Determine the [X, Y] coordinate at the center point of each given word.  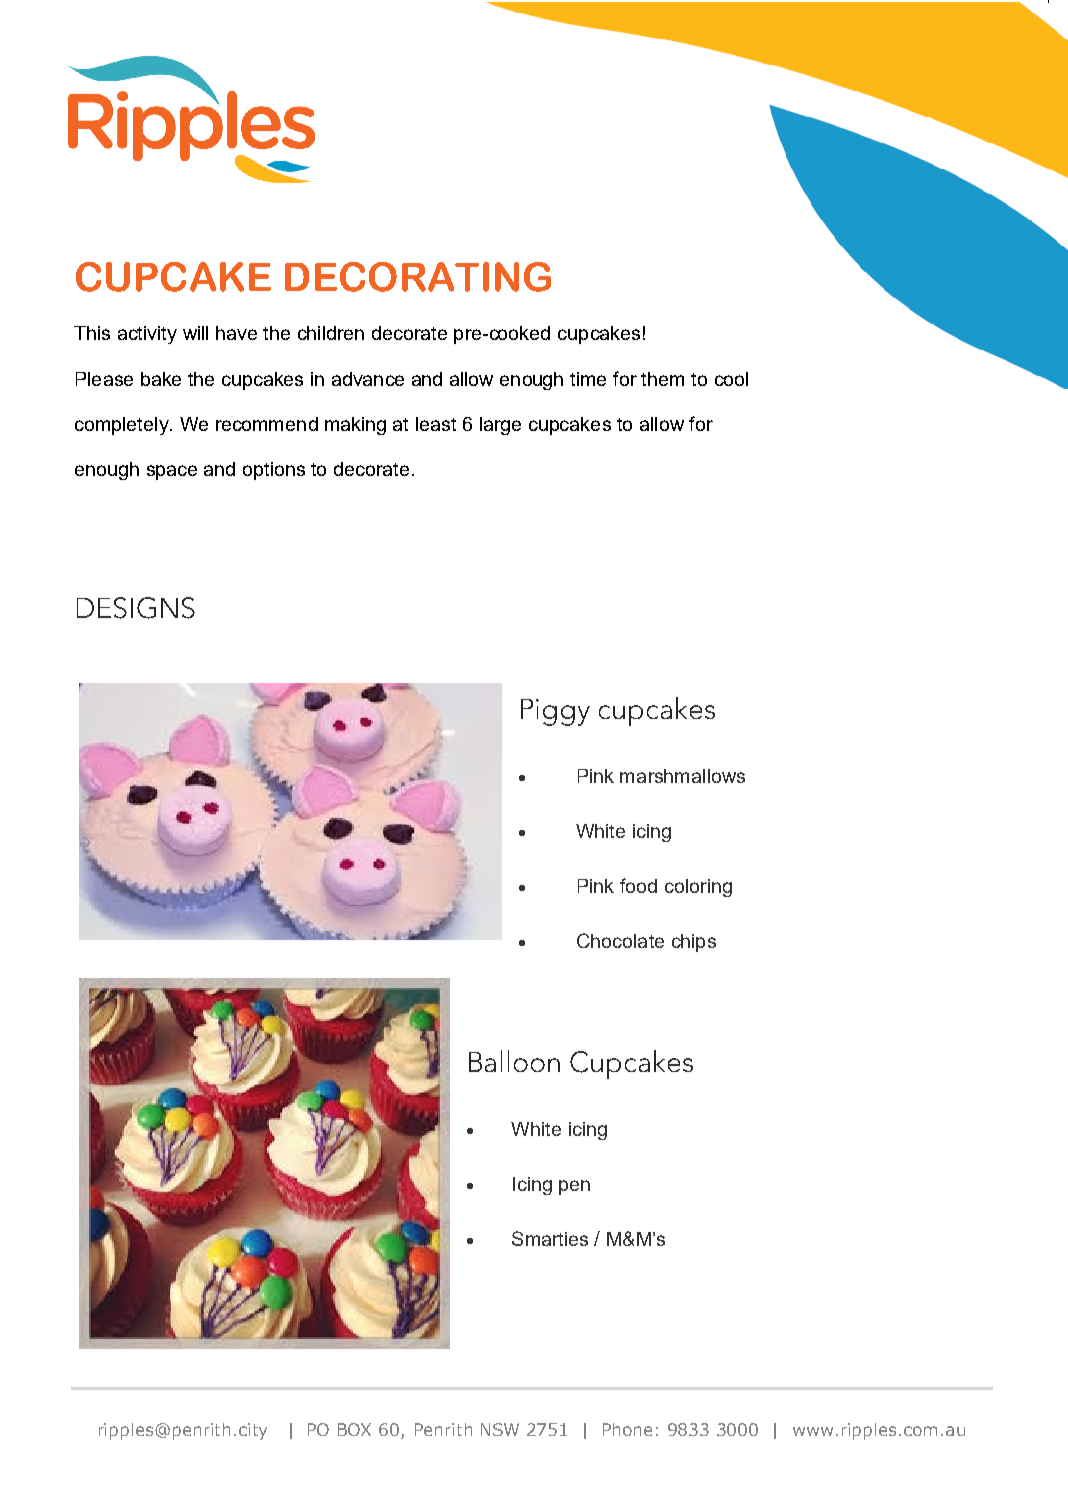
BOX [354, 1429]
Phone [627, 1429]
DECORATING [418, 277]
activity [147, 335]
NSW [500, 1429]
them [662, 379]
